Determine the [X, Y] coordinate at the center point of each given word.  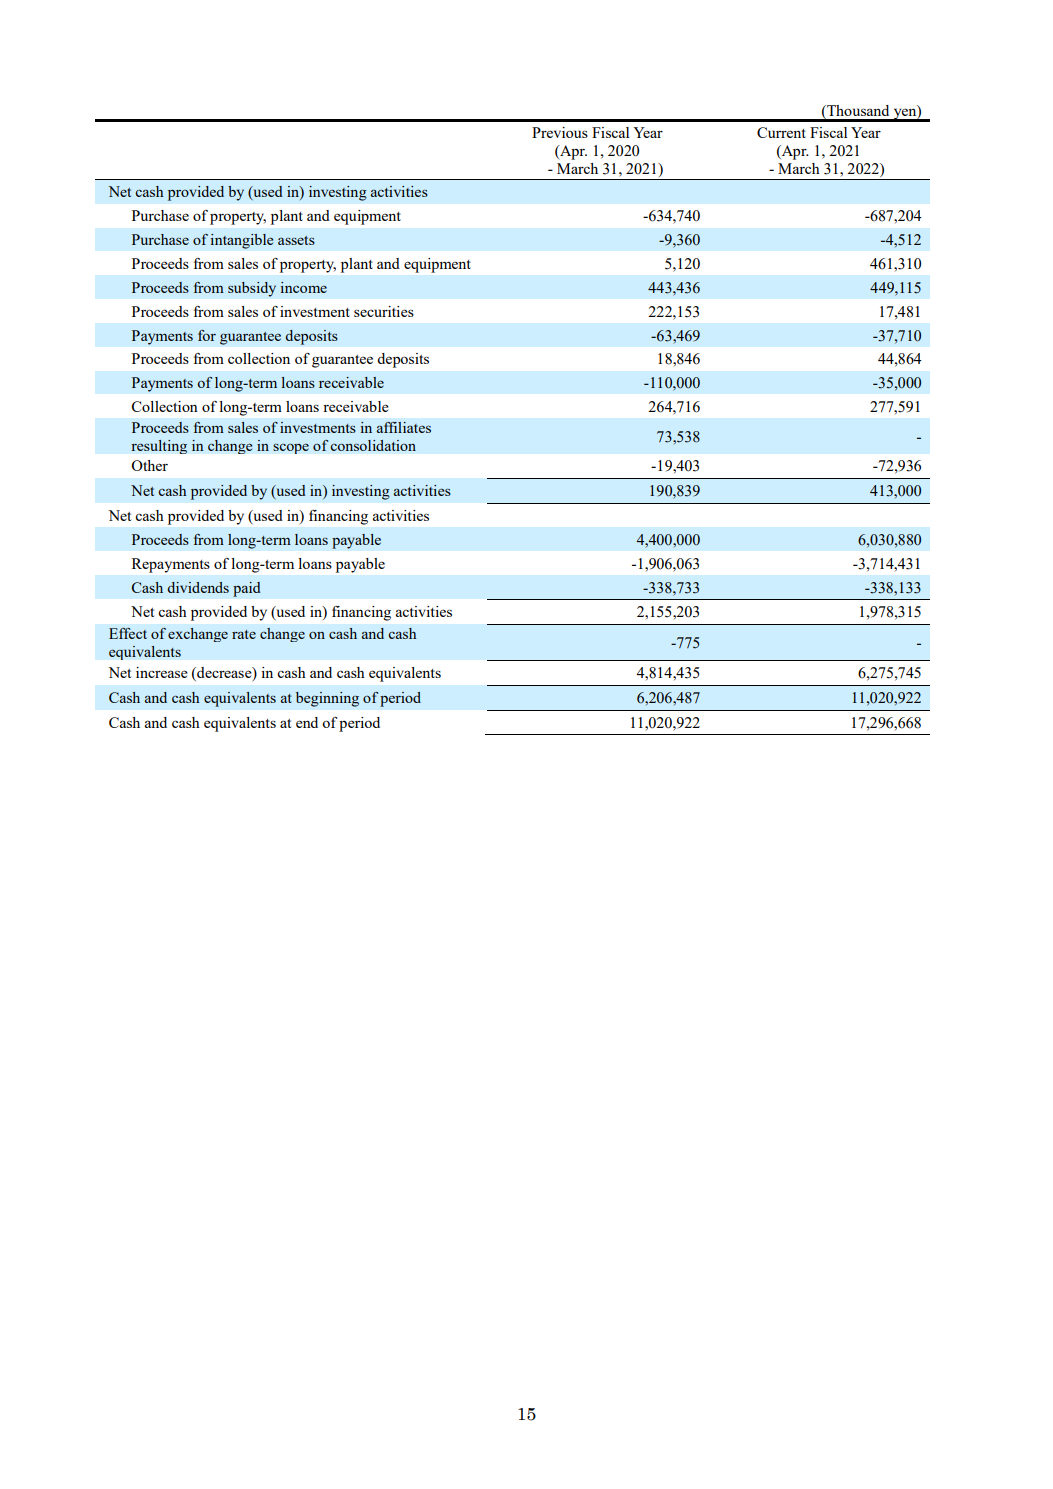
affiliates [404, 427]
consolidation [373, 445]
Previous [560, 132]
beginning [327, 699]
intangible [242, 241]
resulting [159, 447]
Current [781, 132]
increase [162, 672]
